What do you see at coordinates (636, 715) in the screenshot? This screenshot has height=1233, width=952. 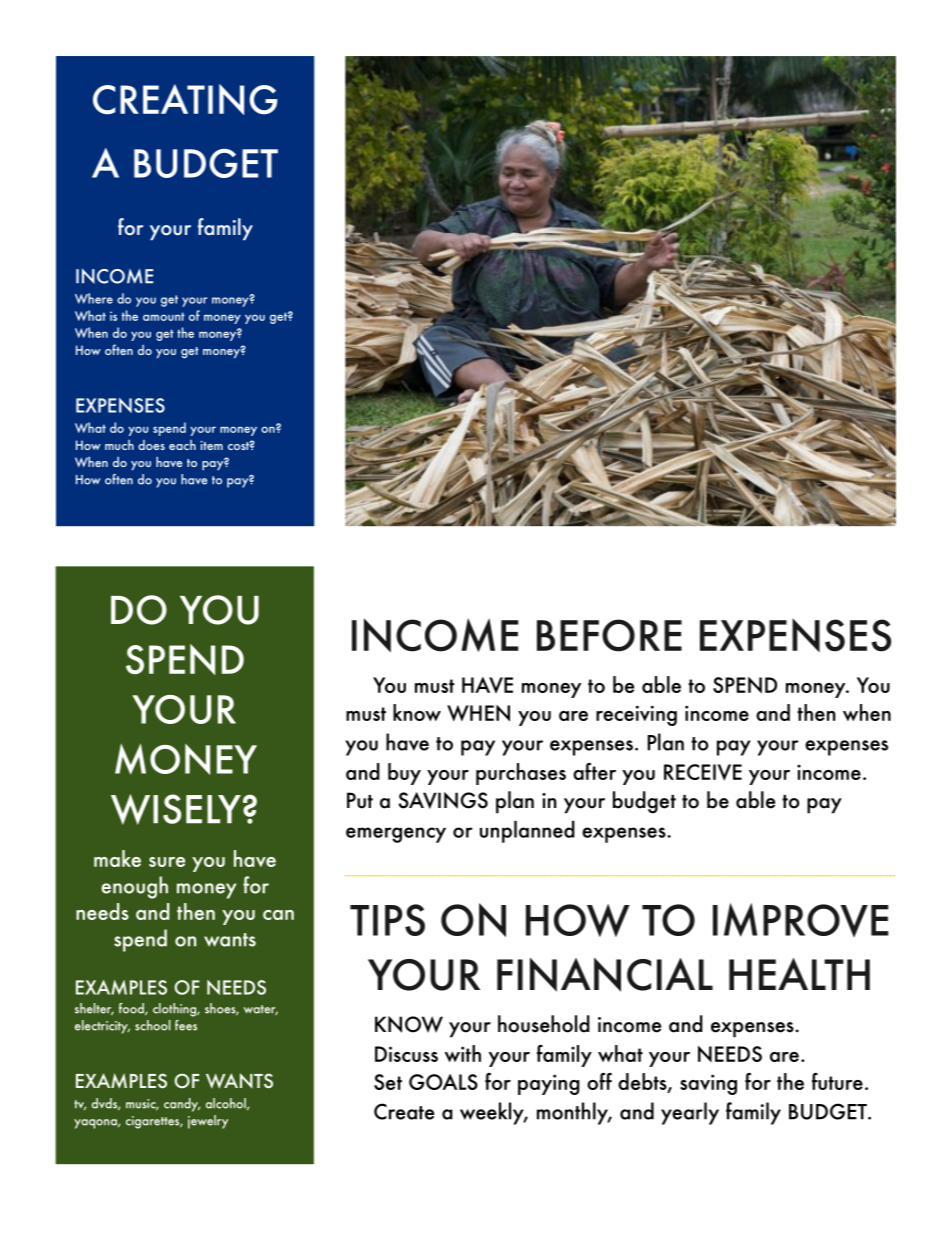 I see `receiving` at bounding box center [636, 715].
